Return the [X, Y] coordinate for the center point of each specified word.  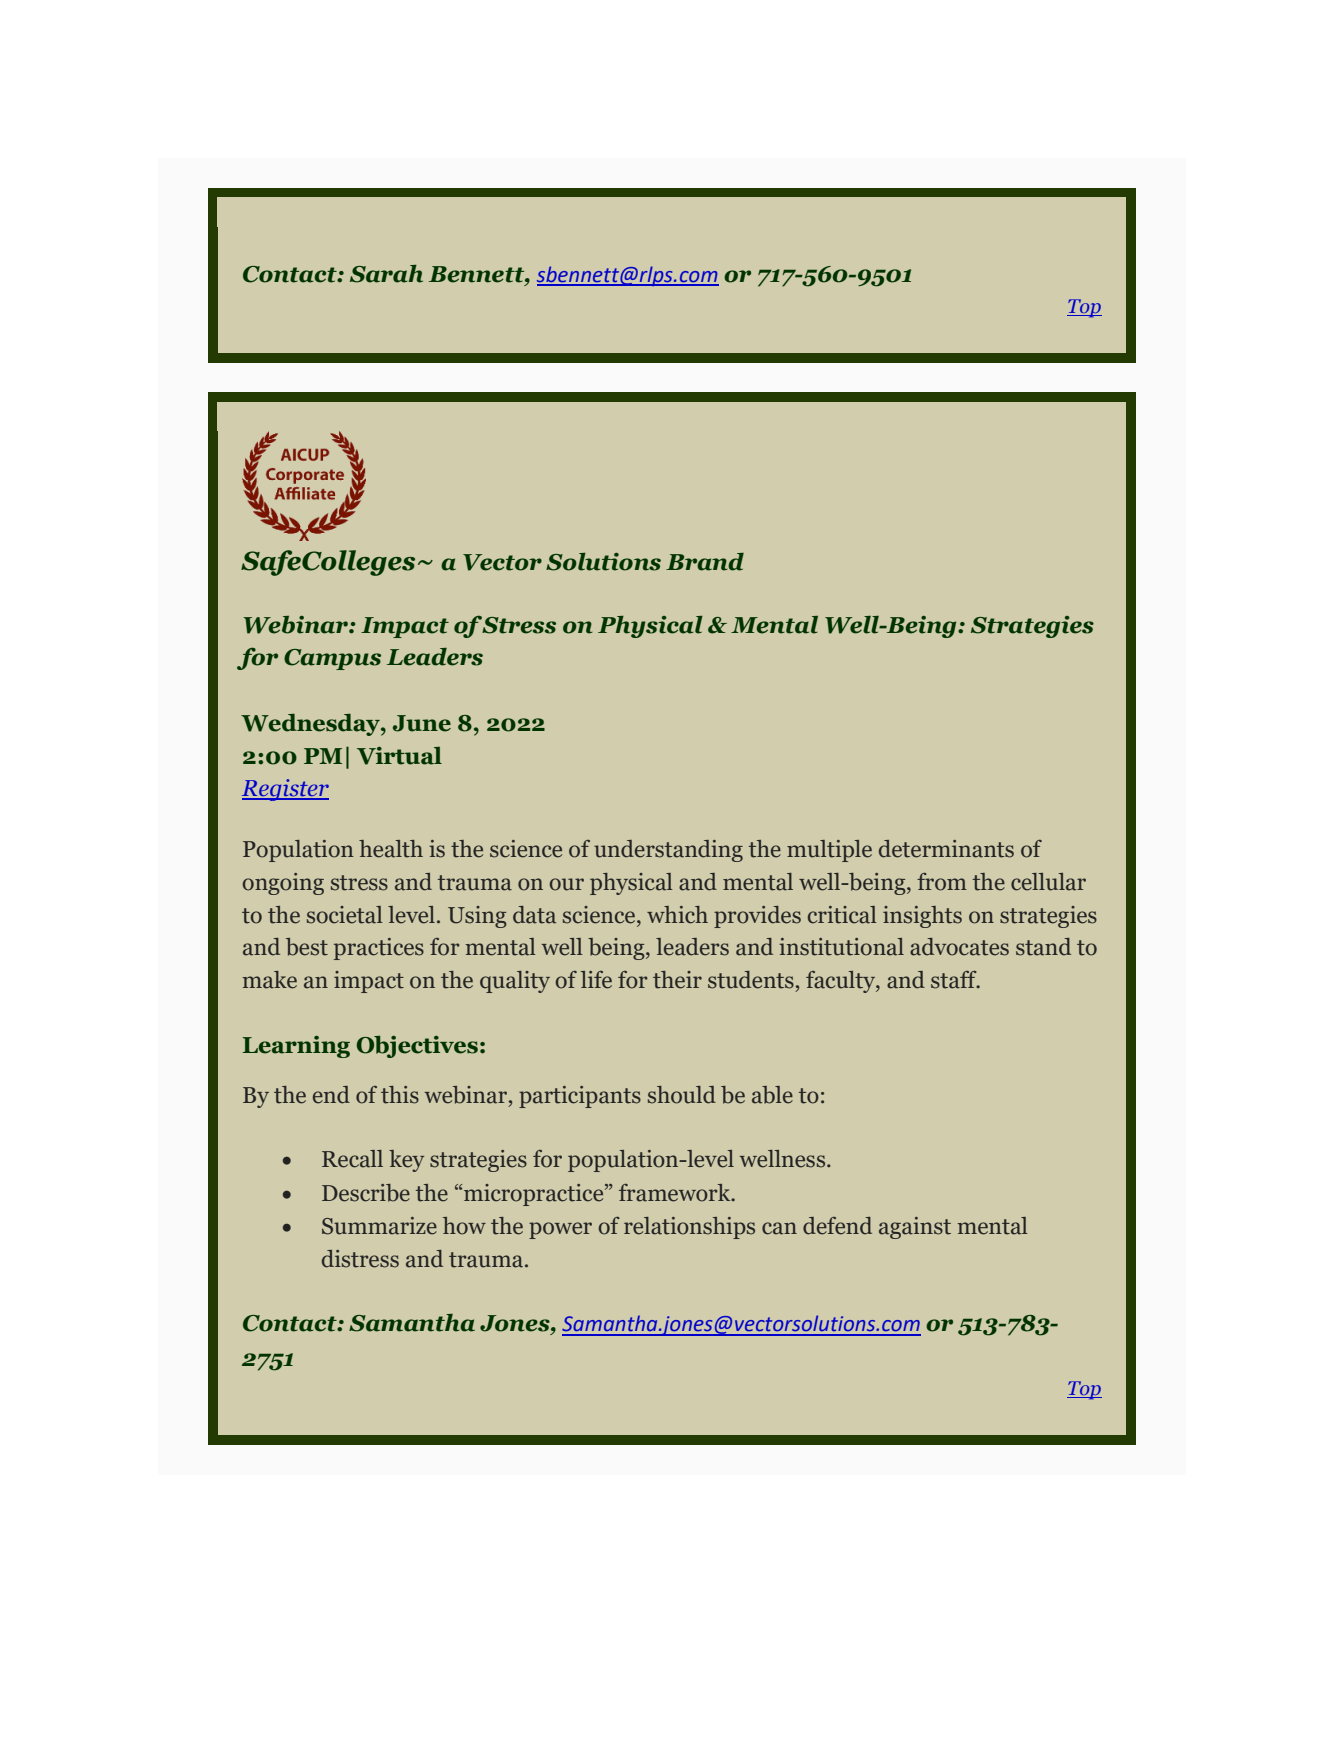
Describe [366, 1193]
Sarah [386, 274]
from [942, 882]
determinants [946, 849]
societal [344, 915]
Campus [332, 659]
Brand [705, 562]
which [677, 915]
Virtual [399, 756]
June [422, 723]
